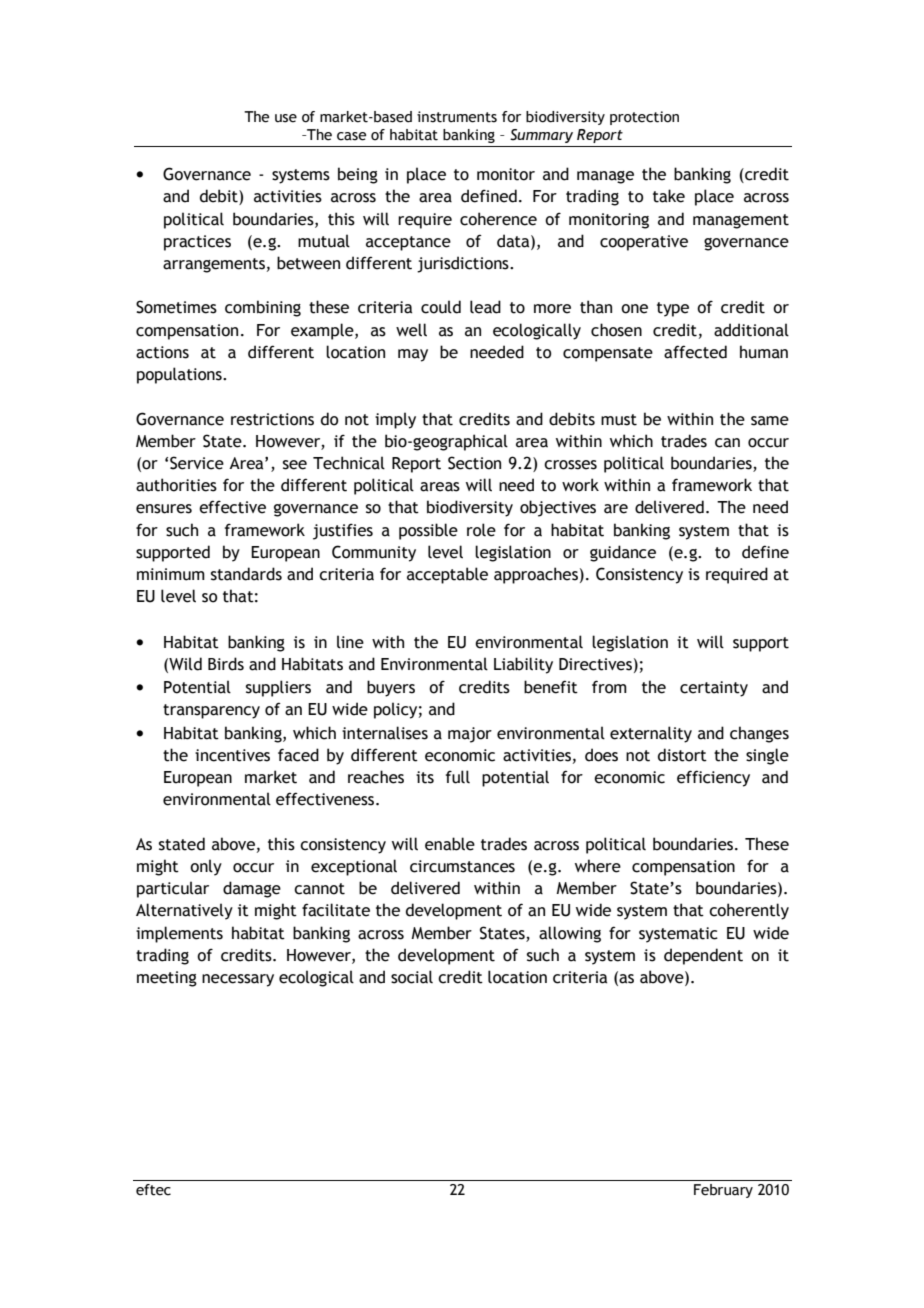 This screenshot has width=924, height=1308. What do you see at coordinates (457, 117) in the screenshot?
I see `instruments` at bounding box center [457, 117].
